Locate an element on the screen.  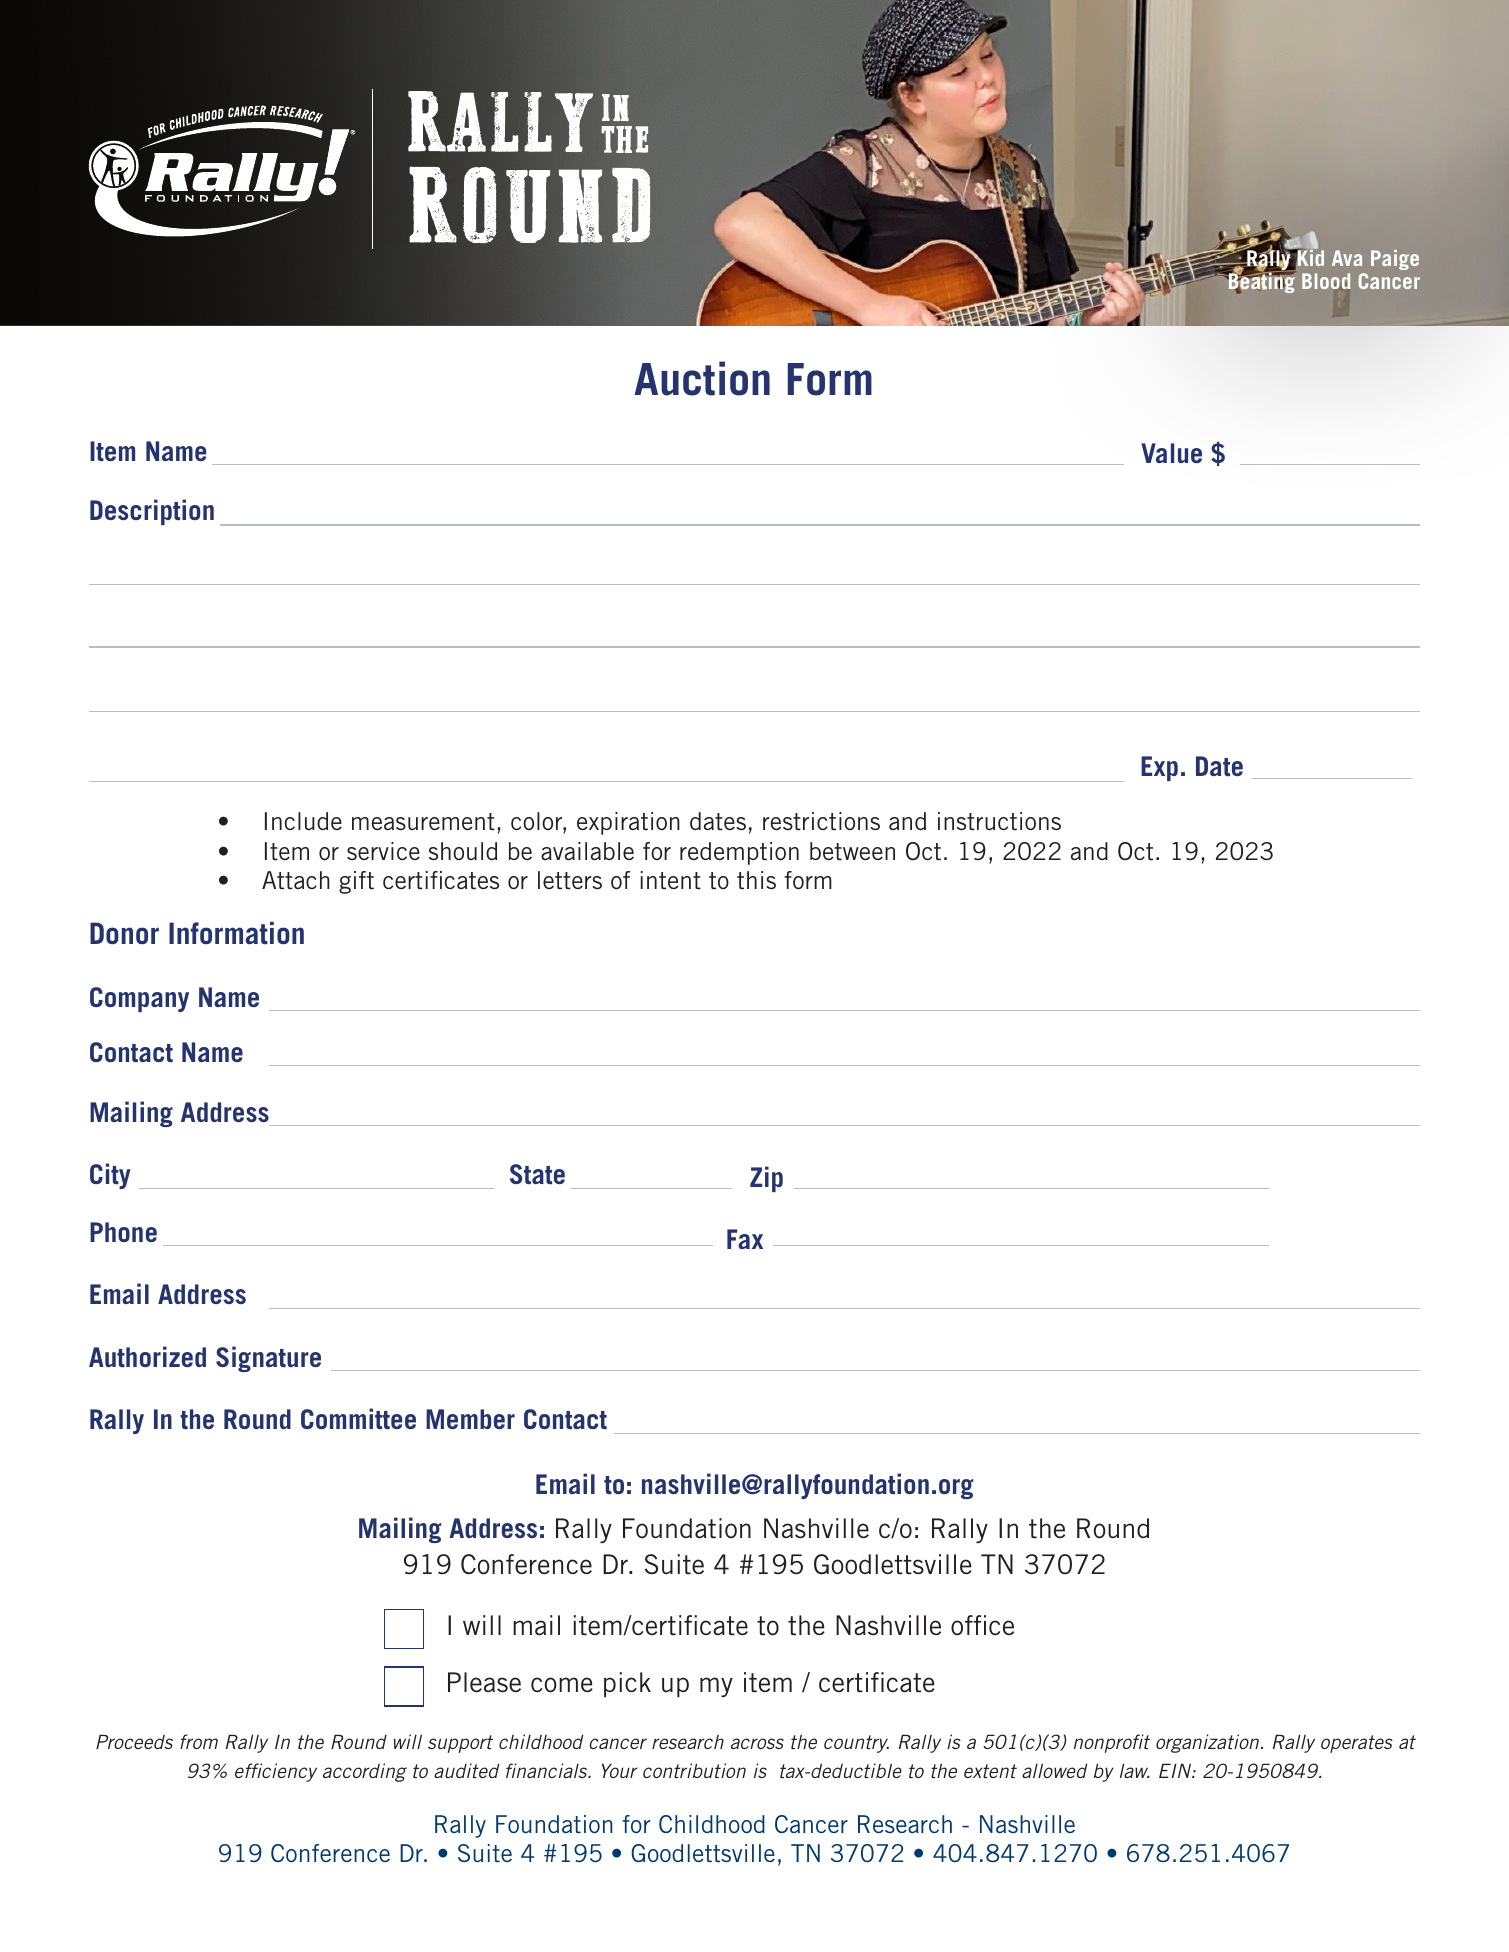
Description is located at coordinates (152, 512).
